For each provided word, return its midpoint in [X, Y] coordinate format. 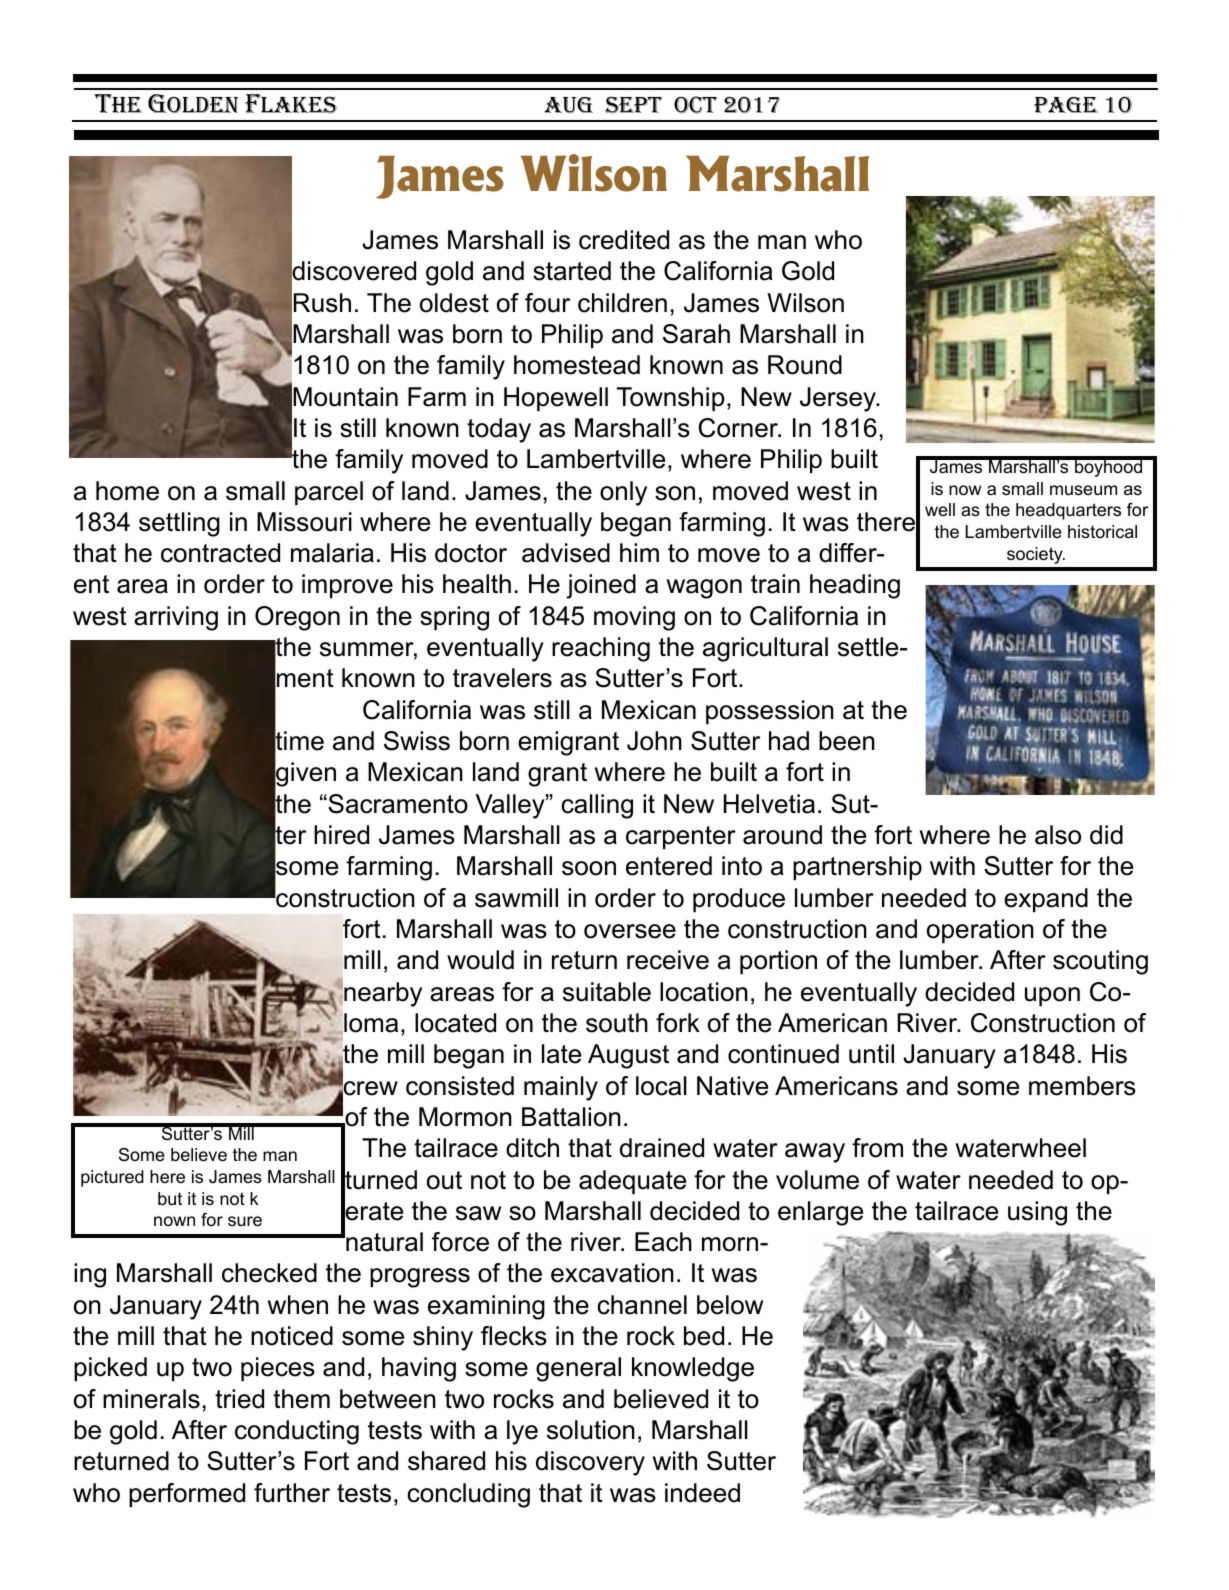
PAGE [1066, 105]
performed [187, 1495]
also [1058, 835]
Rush [322, 303]
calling [597, 806]
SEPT [633, 105]
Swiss [417, 741]
